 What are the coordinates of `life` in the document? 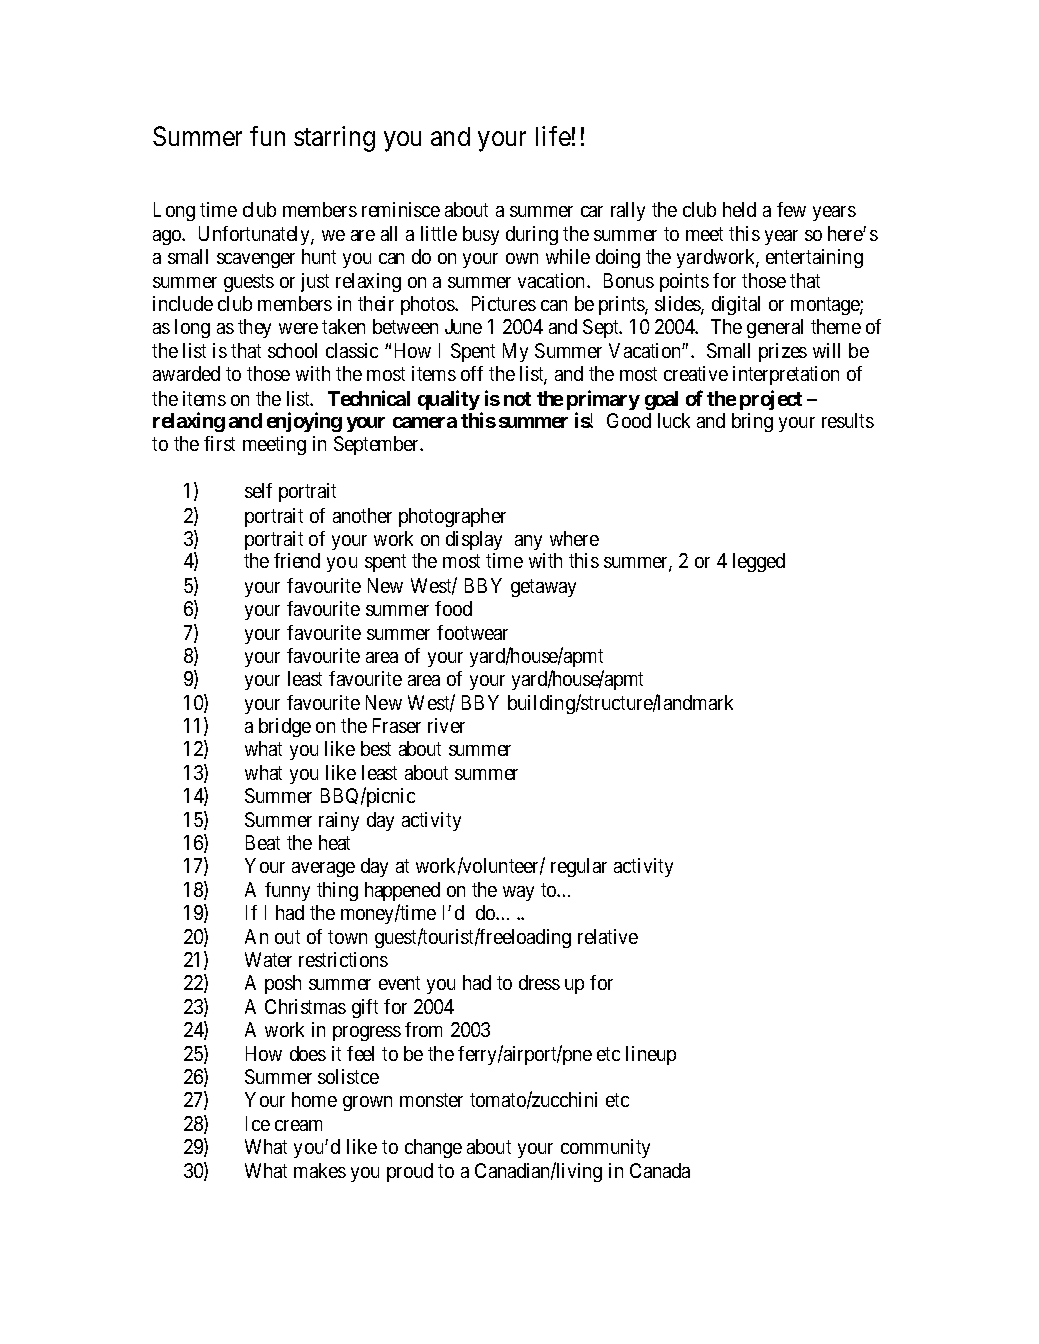 It's located at (553, 136).
